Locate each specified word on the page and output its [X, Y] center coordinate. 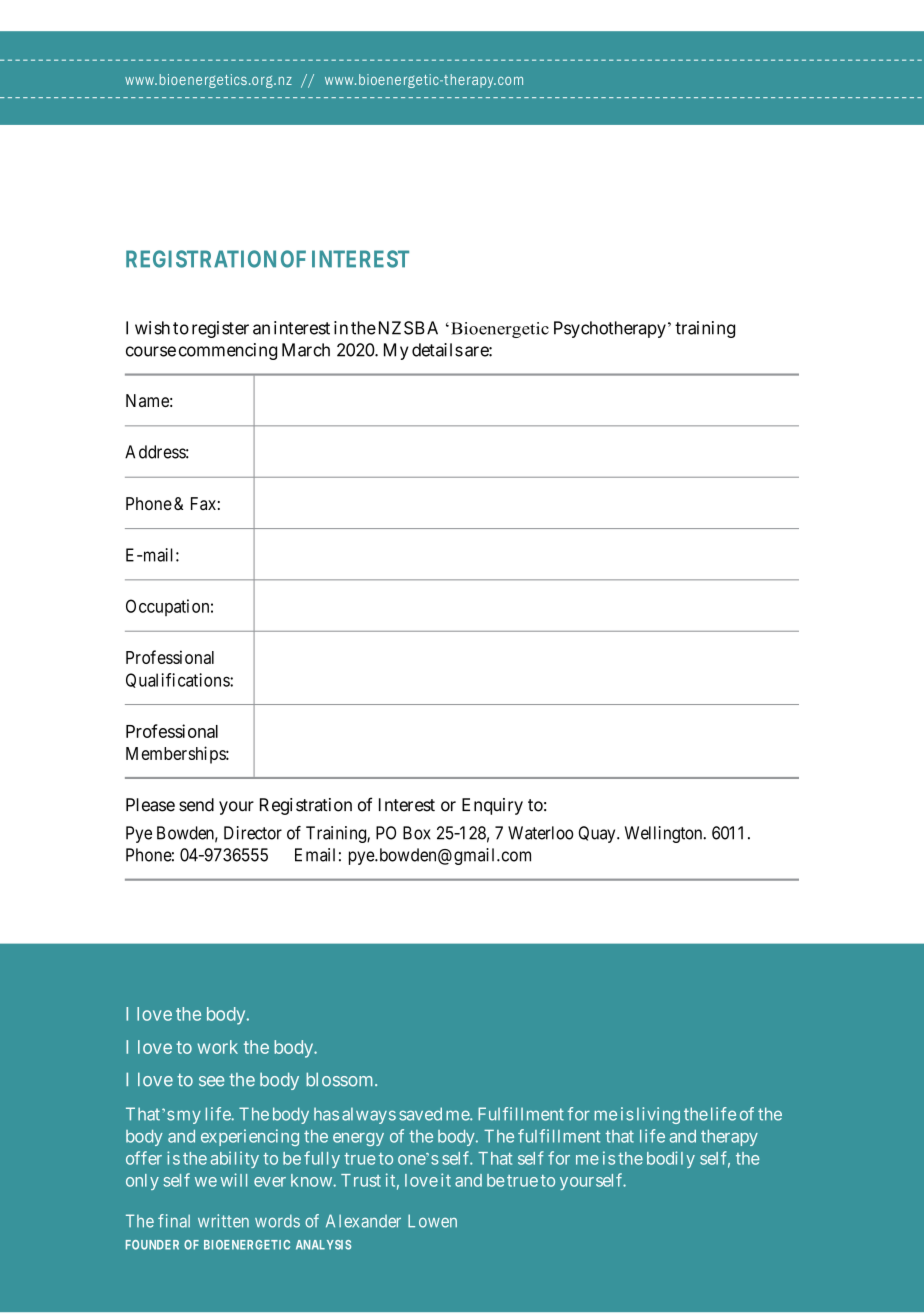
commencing [228, 351]
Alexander [363, 1221]
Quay [598, 834]
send [196, 805]
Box [417, 833]
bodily [671, 1159]
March [306, 350]
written [223, 1221]
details [437, 350]
